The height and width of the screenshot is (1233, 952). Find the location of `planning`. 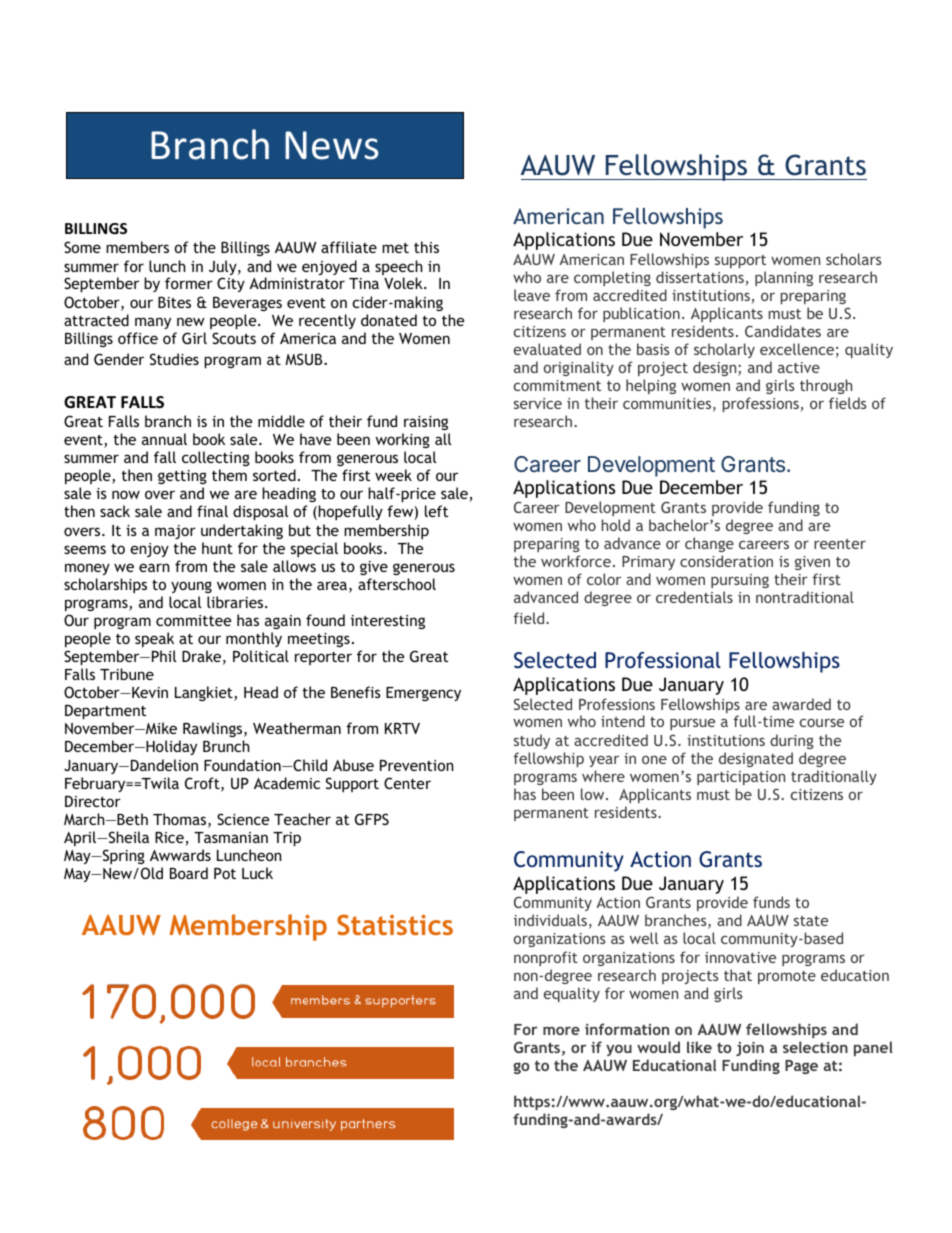

planning is located at coordinates (784, 278).
